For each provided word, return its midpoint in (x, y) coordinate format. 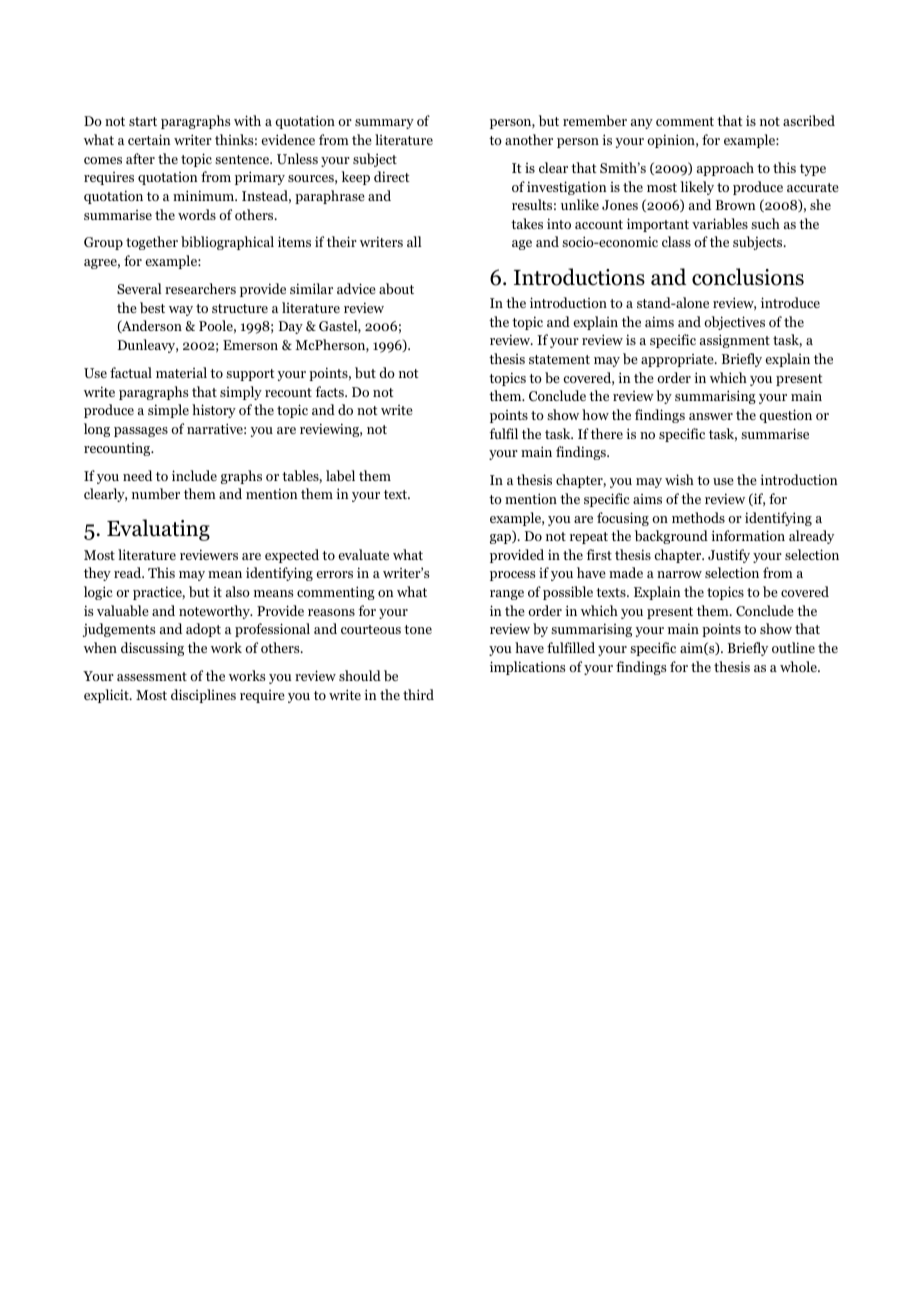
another (529, 139)
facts (330, 391)
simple (168, 411)
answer (711, 416)
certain (149, 139)
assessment (152, 676)
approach (725, 169)
